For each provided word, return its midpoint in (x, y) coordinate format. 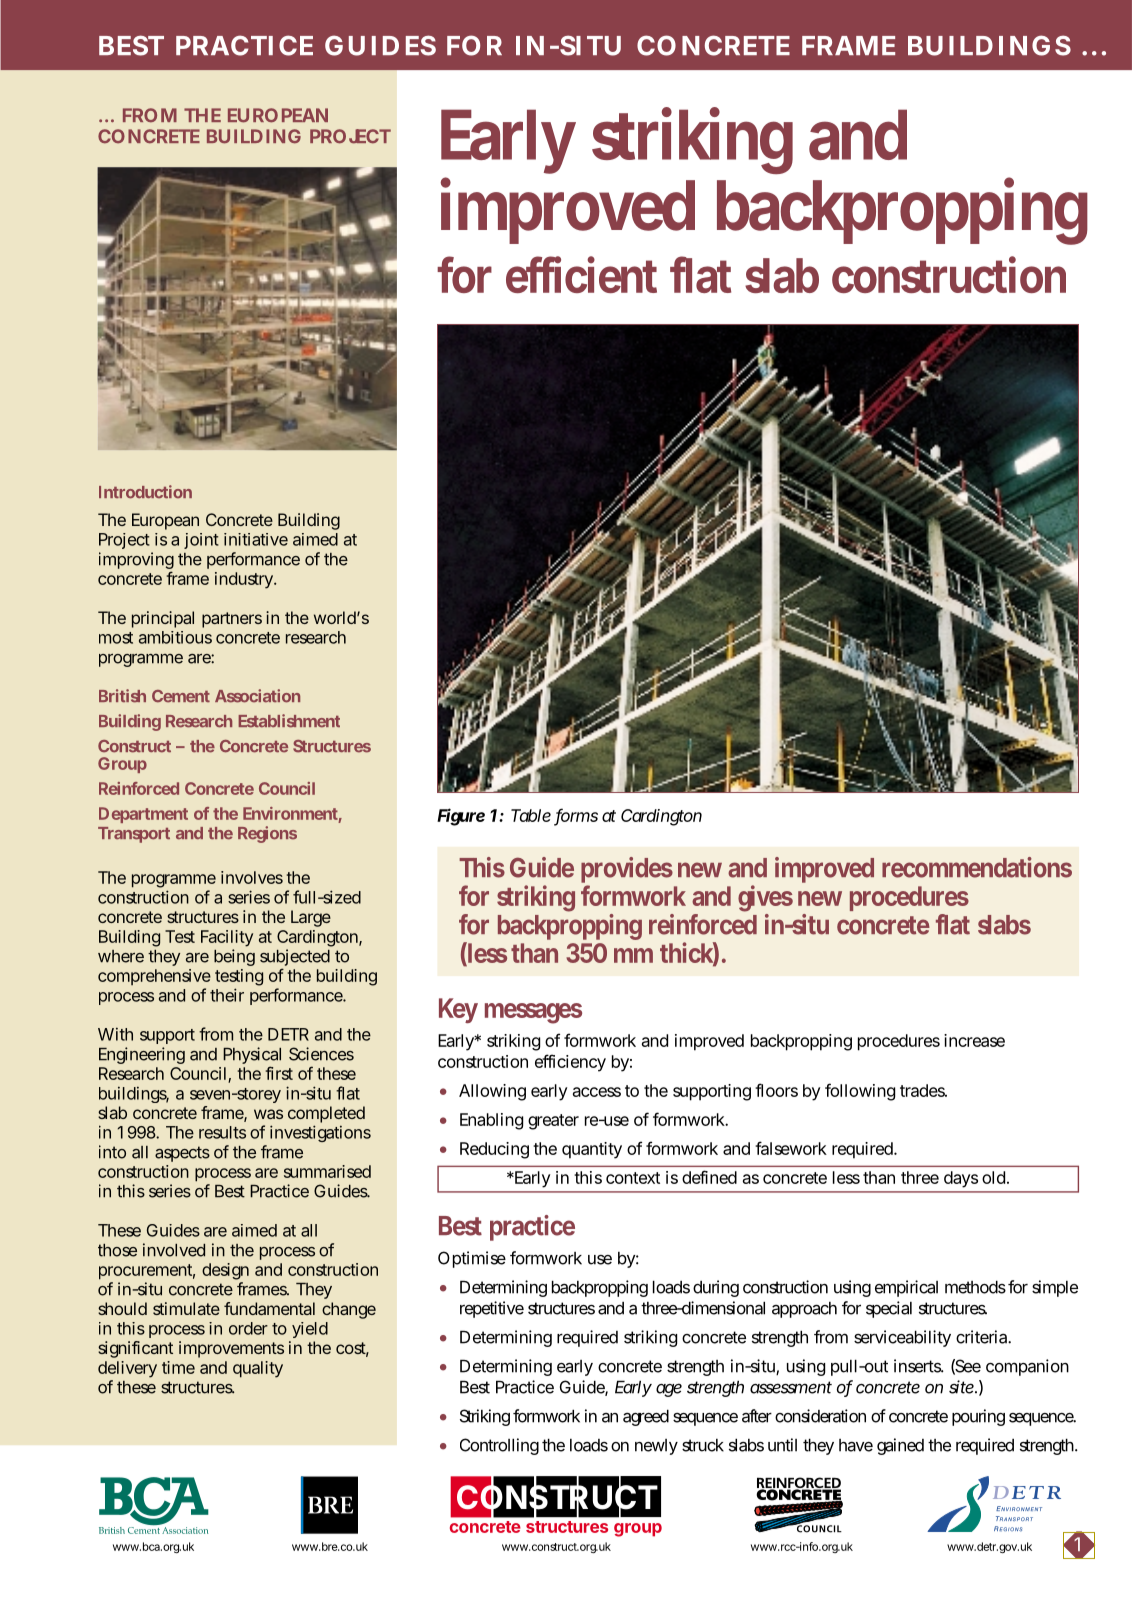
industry (245, 580)
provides (627, 871)
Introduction (145, 492)
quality (258, 1369)
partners (232, 620)
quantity (592, 1150)
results (222, 1132)
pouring (978, 1417)
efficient (581, 274)
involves (252, 877)
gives (765, 898)
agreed (646, 1417)
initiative (256, 539)
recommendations (977, 867)
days (961, 1179)
